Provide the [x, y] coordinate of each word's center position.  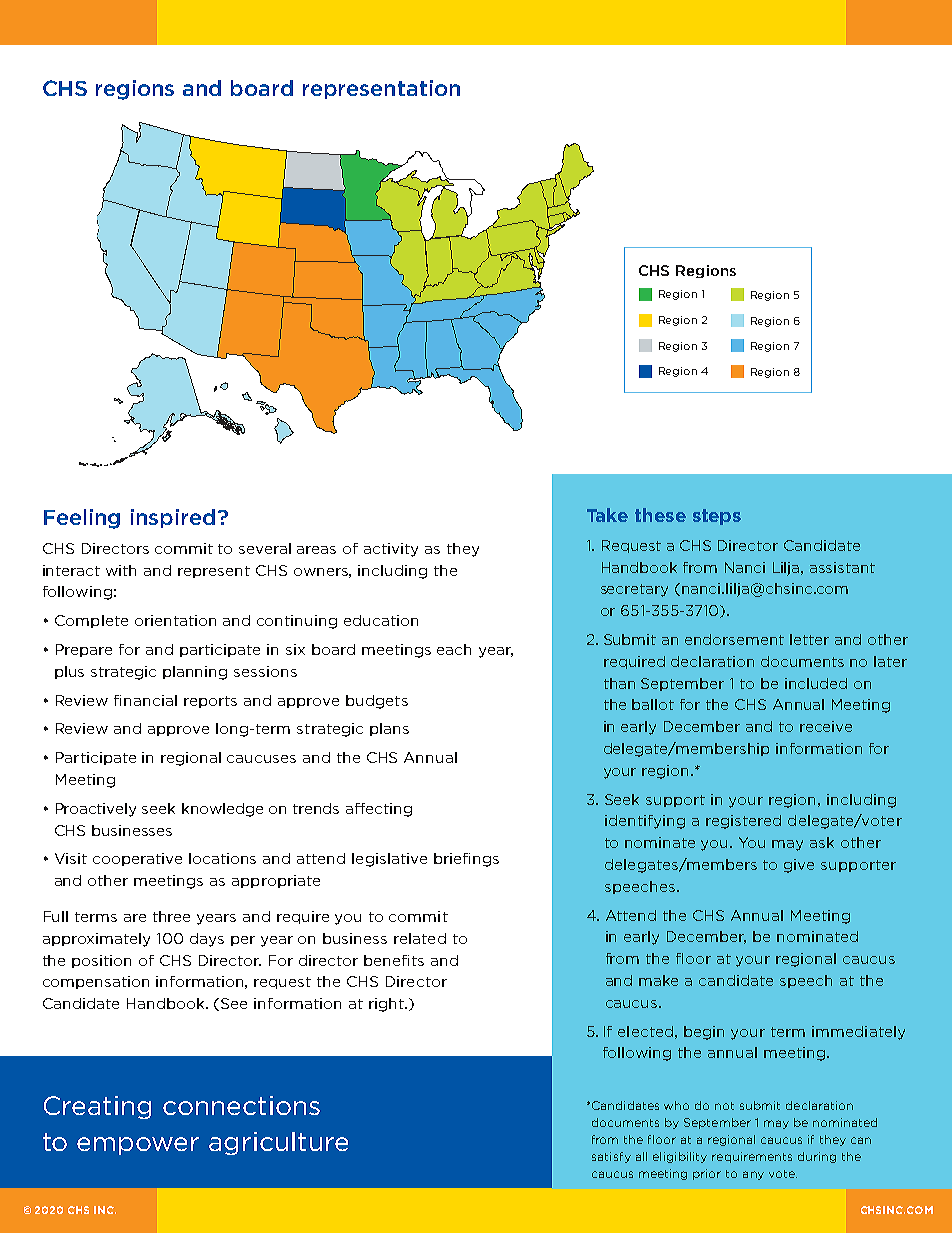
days [207, 940]
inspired [173, 518]
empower [138, 1146]
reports [210, 702]
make [658, 980]
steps [717, 517]
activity [391, 550]
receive [826, 726]
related [420, 938]
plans [389, 729]
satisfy [611, 1157]
